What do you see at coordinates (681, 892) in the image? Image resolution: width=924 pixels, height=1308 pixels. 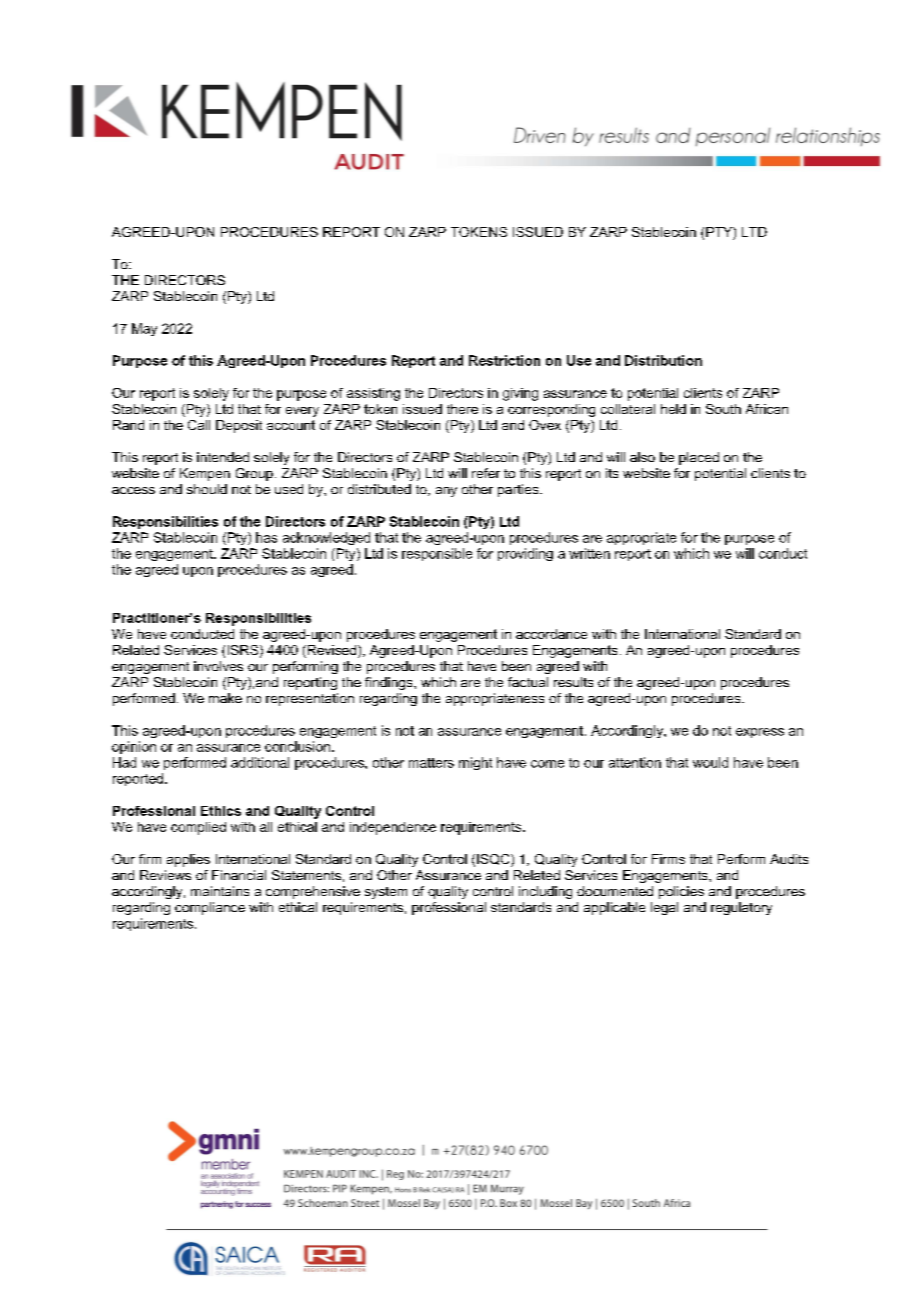 I see `policies` at bounding box center [681, 892].
